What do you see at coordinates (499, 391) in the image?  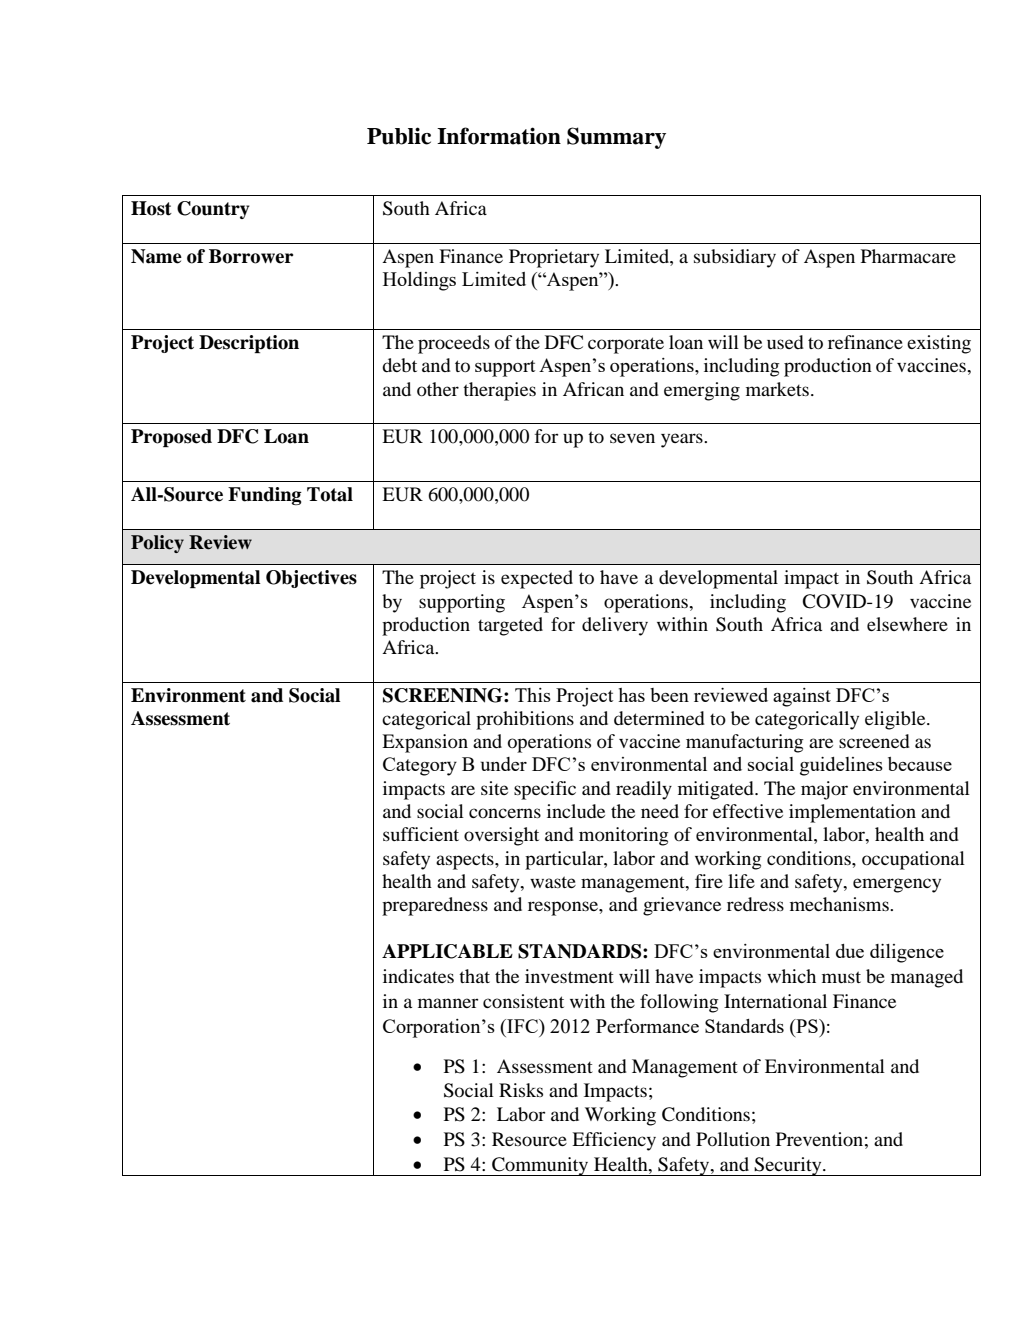 I see `therapies` at bounding box center [499, 391].
